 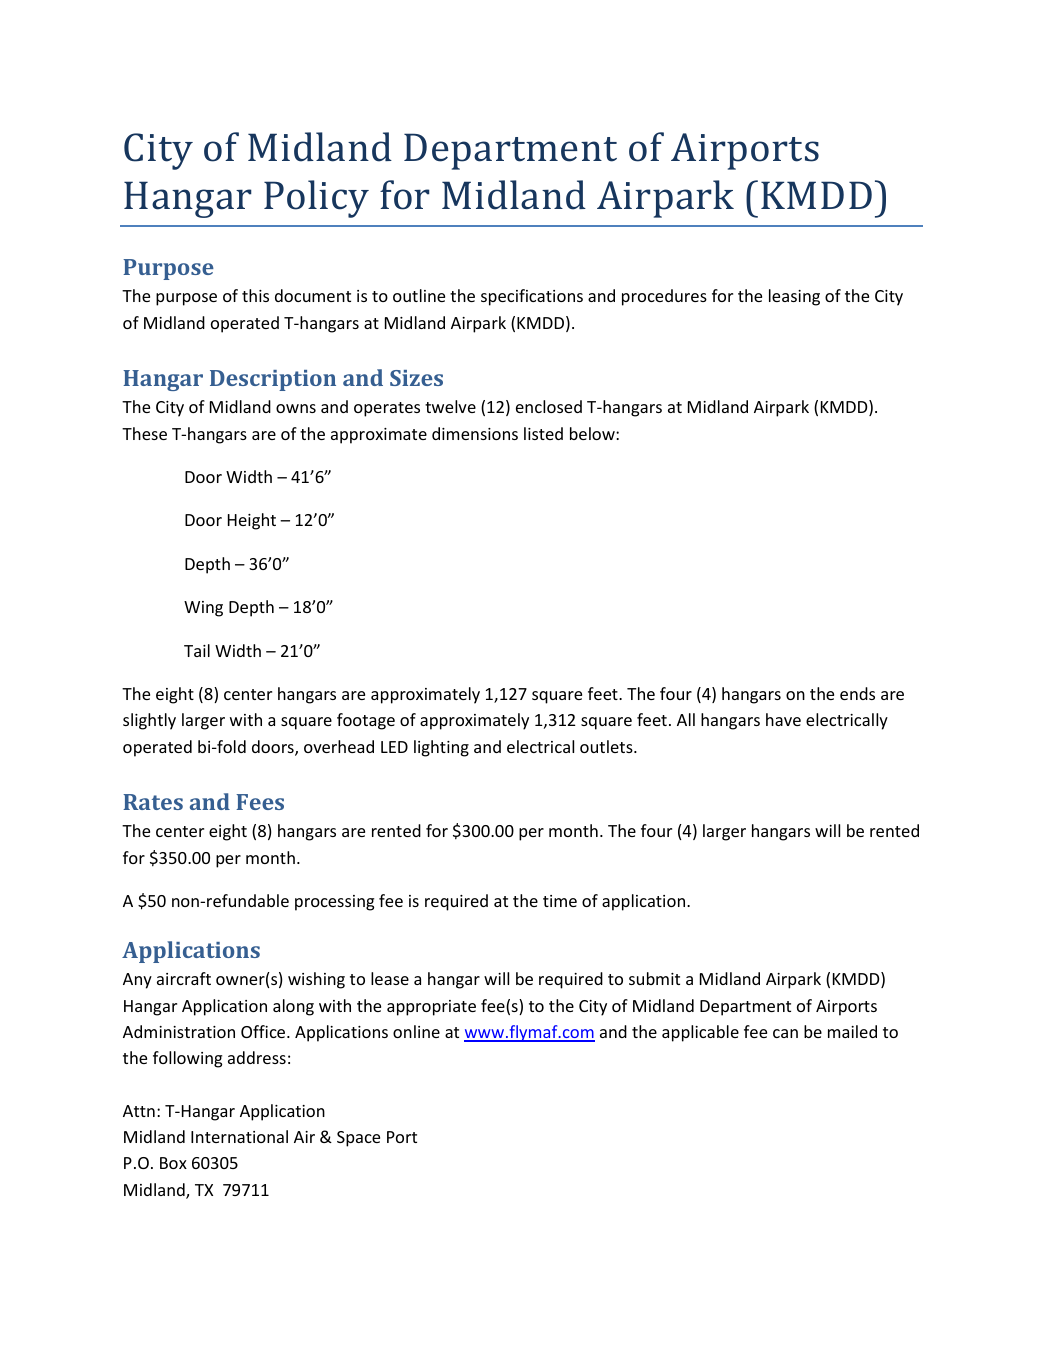 I want to click on Space, so click(x=358, y=1139).
